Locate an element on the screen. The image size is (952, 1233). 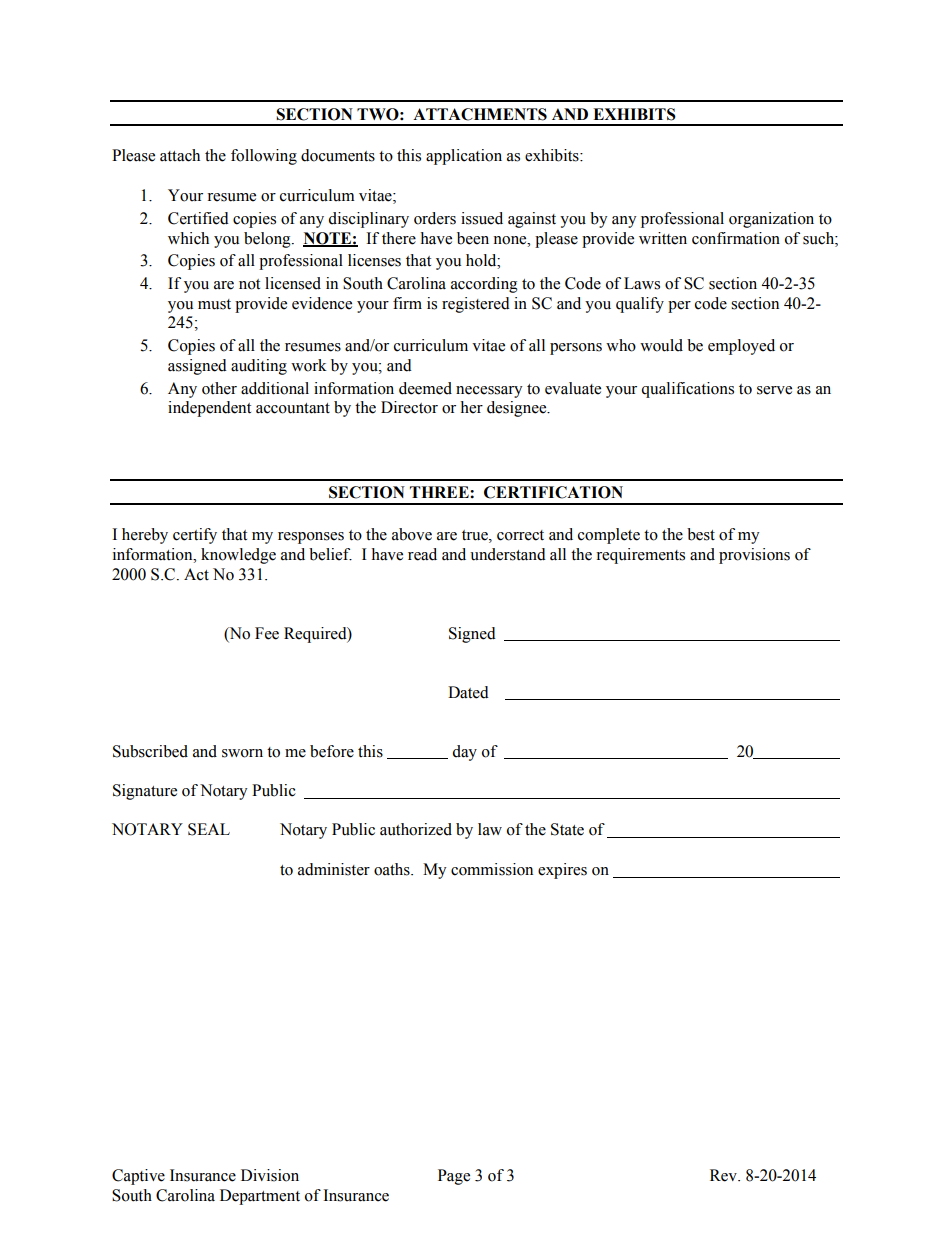
Dated is located at coordinates (468, 692).
